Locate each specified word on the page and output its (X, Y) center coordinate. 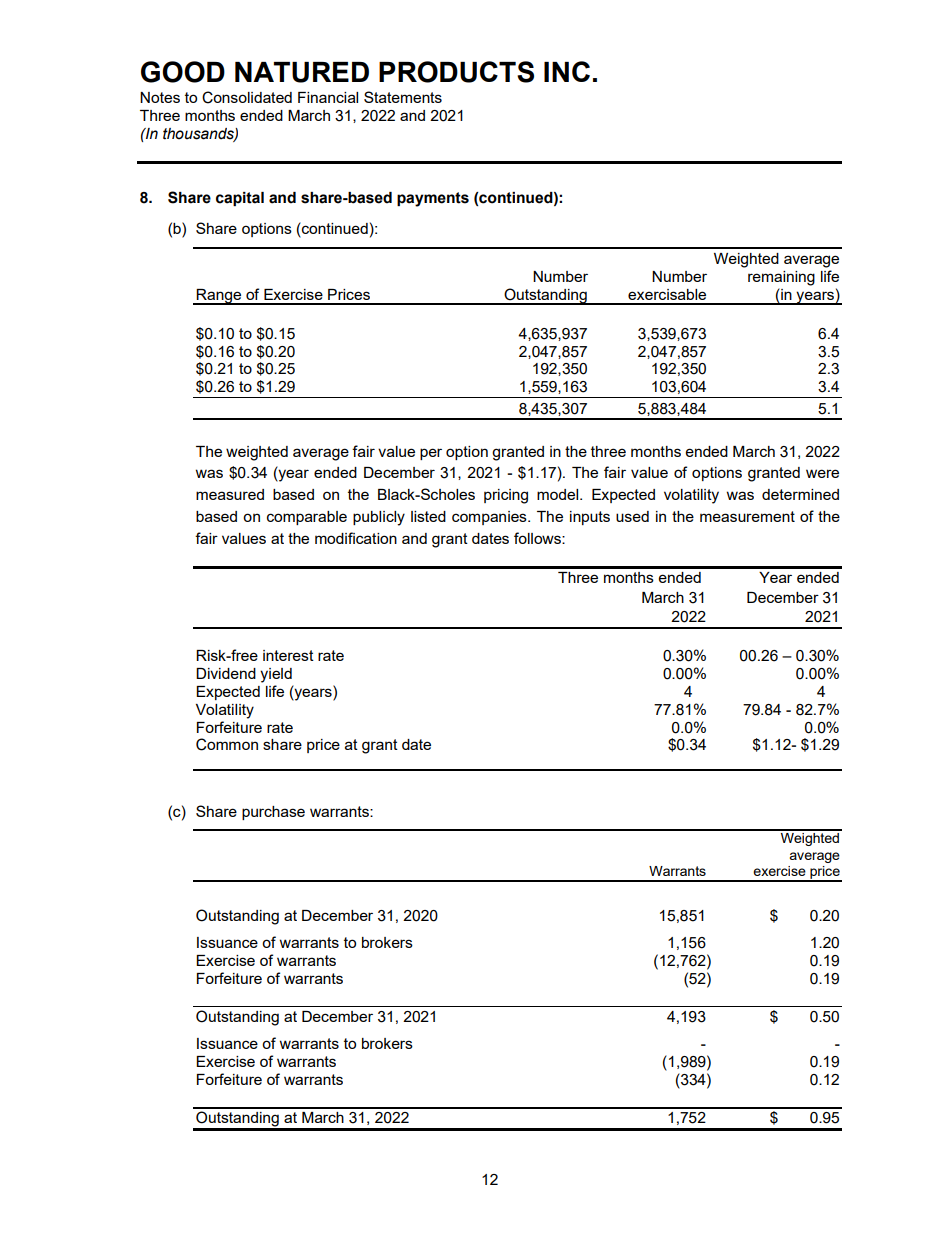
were (822, 473)
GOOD (183, 72)
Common (227, 744)
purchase (273, 813)
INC (567, 71)
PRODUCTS (456, 72)
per (431, 454)
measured (230, 494)
